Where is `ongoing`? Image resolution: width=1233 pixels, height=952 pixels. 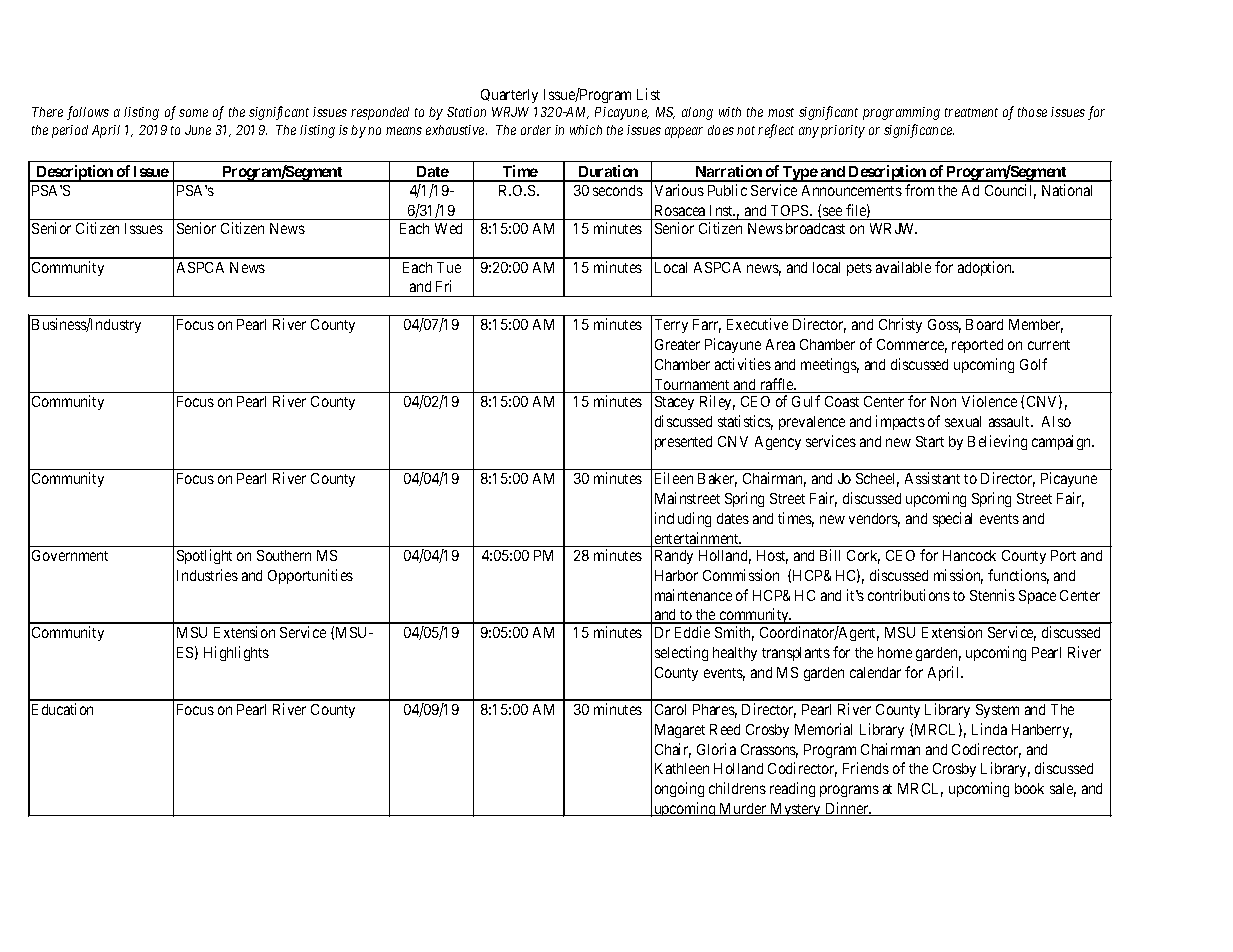
ongoing is located at coordinates (679, 789).
